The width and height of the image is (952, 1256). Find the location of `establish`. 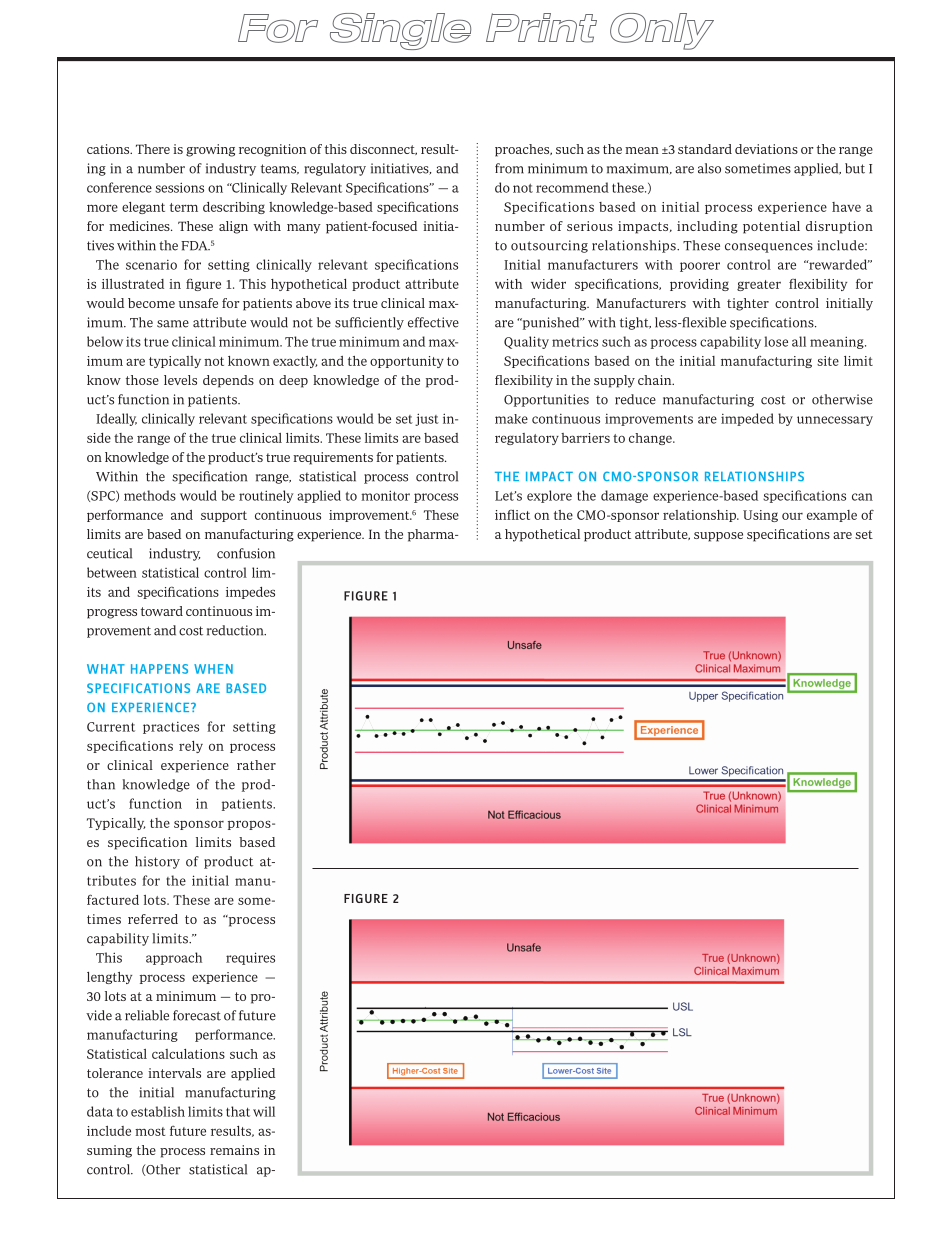

establish is located at coordinates (158, 1111).
